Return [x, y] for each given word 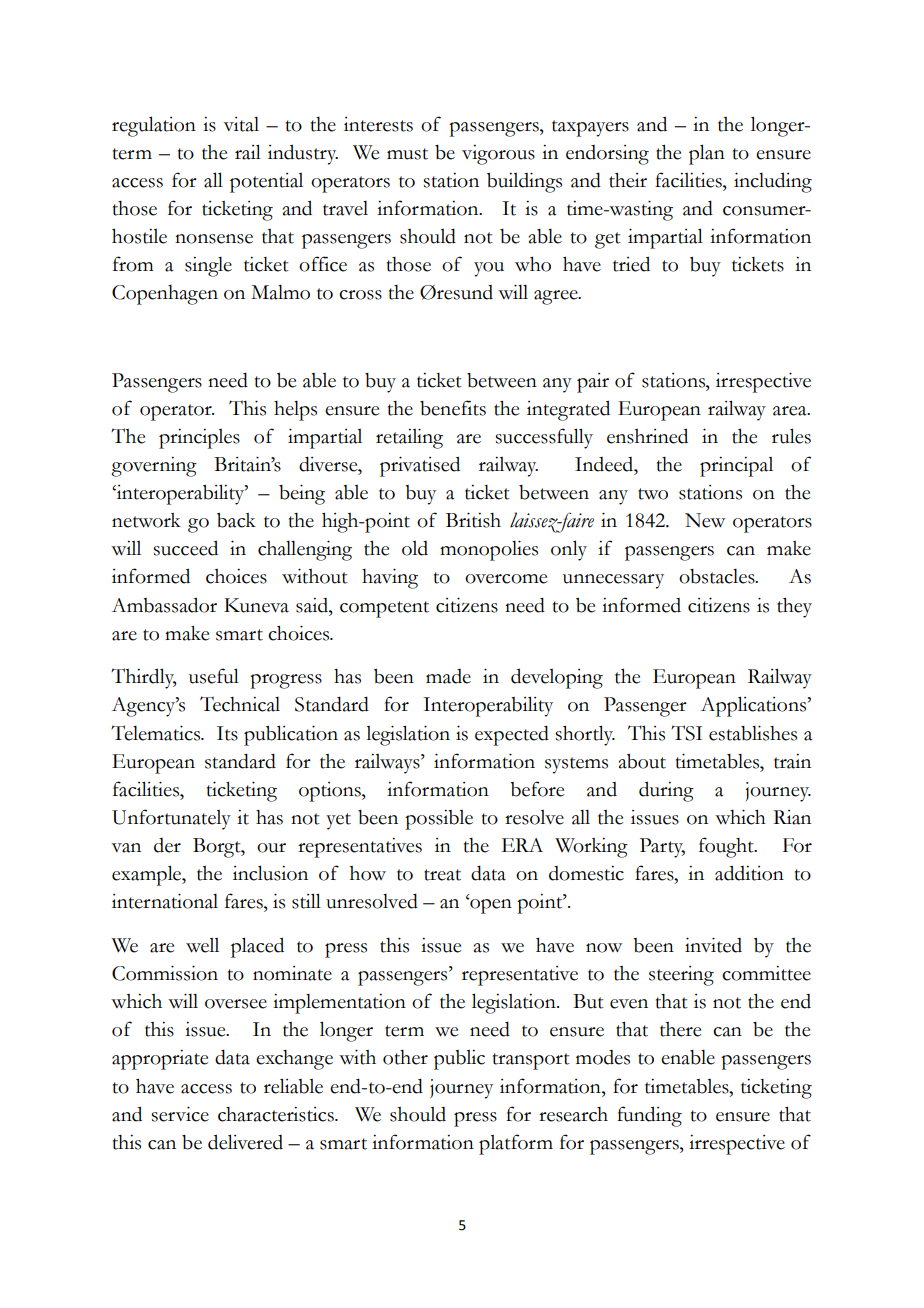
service [180, 1114]
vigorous [498, 155]
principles [199, 439]
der [167, 845]
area [791, 411]
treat [442, 875]
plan [707, 154]
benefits [453, 408]
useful [214, 676]
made [448, 676]
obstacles [718, 576]
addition [749, 873]
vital [241, 124]
